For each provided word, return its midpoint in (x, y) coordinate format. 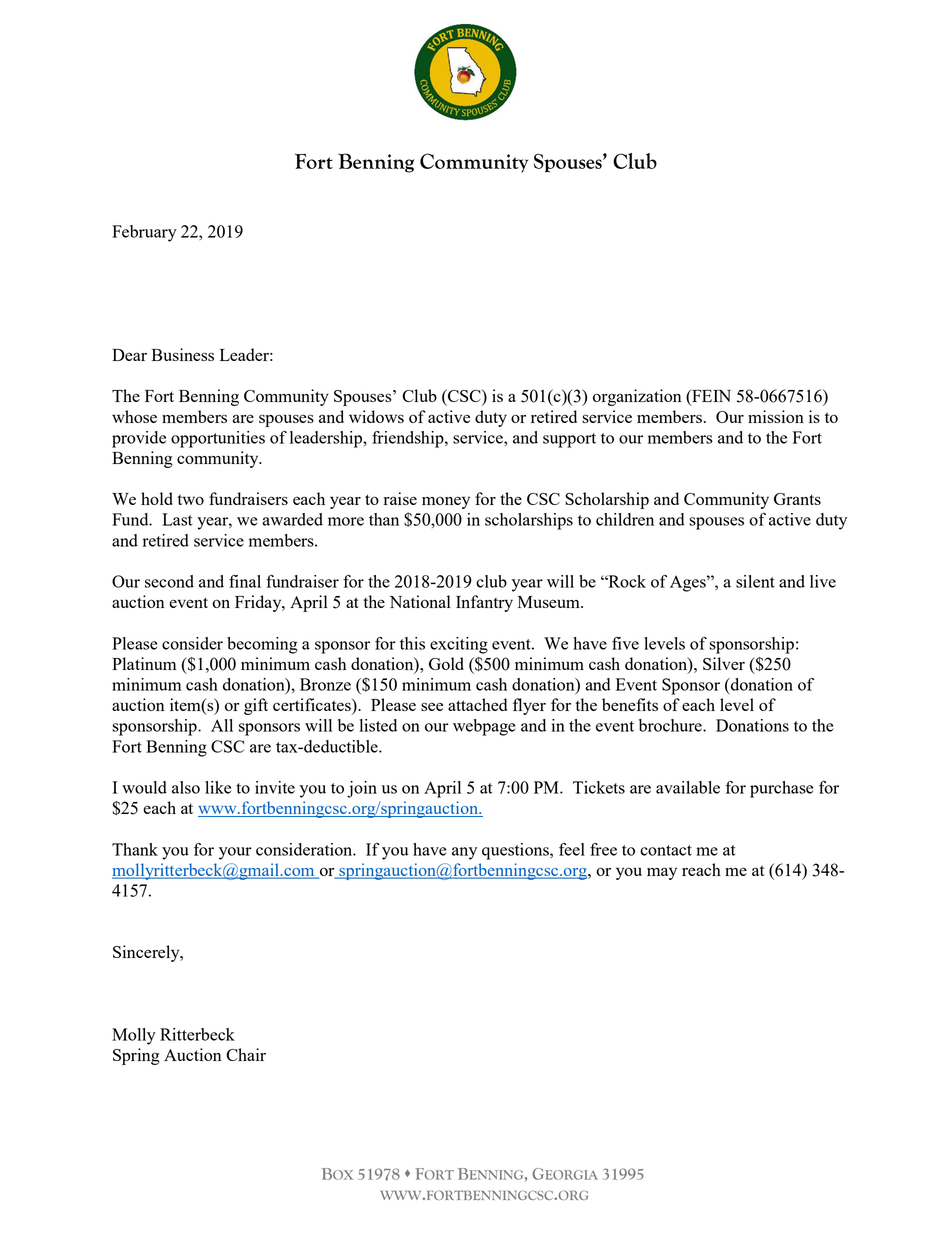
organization (637, 397)
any (464, 853)
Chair (246, 1054)
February (144, 233)
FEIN (710, 397)
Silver (724, 663)
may (662, 873)
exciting (459, 645)
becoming (262, 645)
